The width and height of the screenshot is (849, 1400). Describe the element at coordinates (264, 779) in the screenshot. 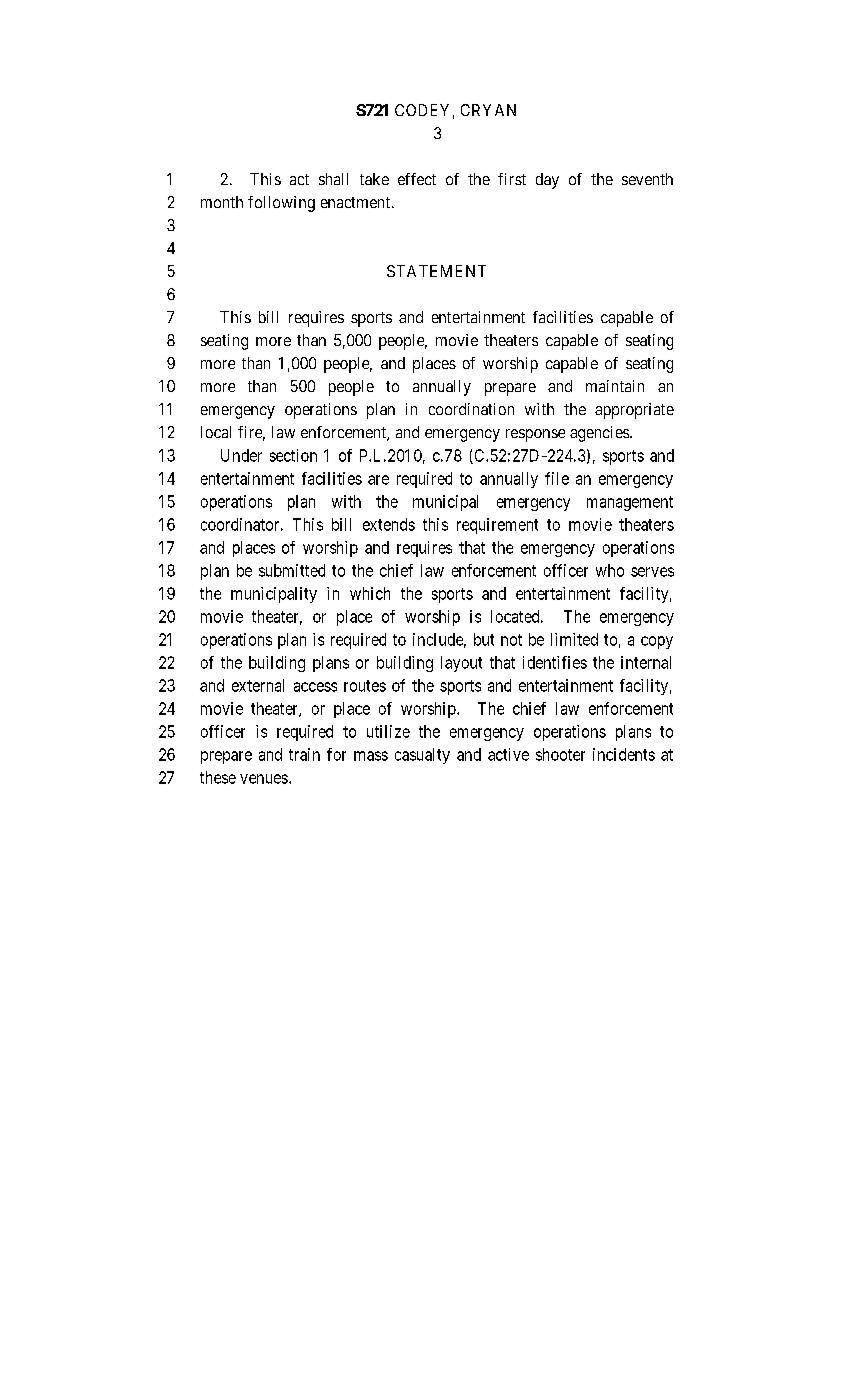

I see `venues` at that location.
